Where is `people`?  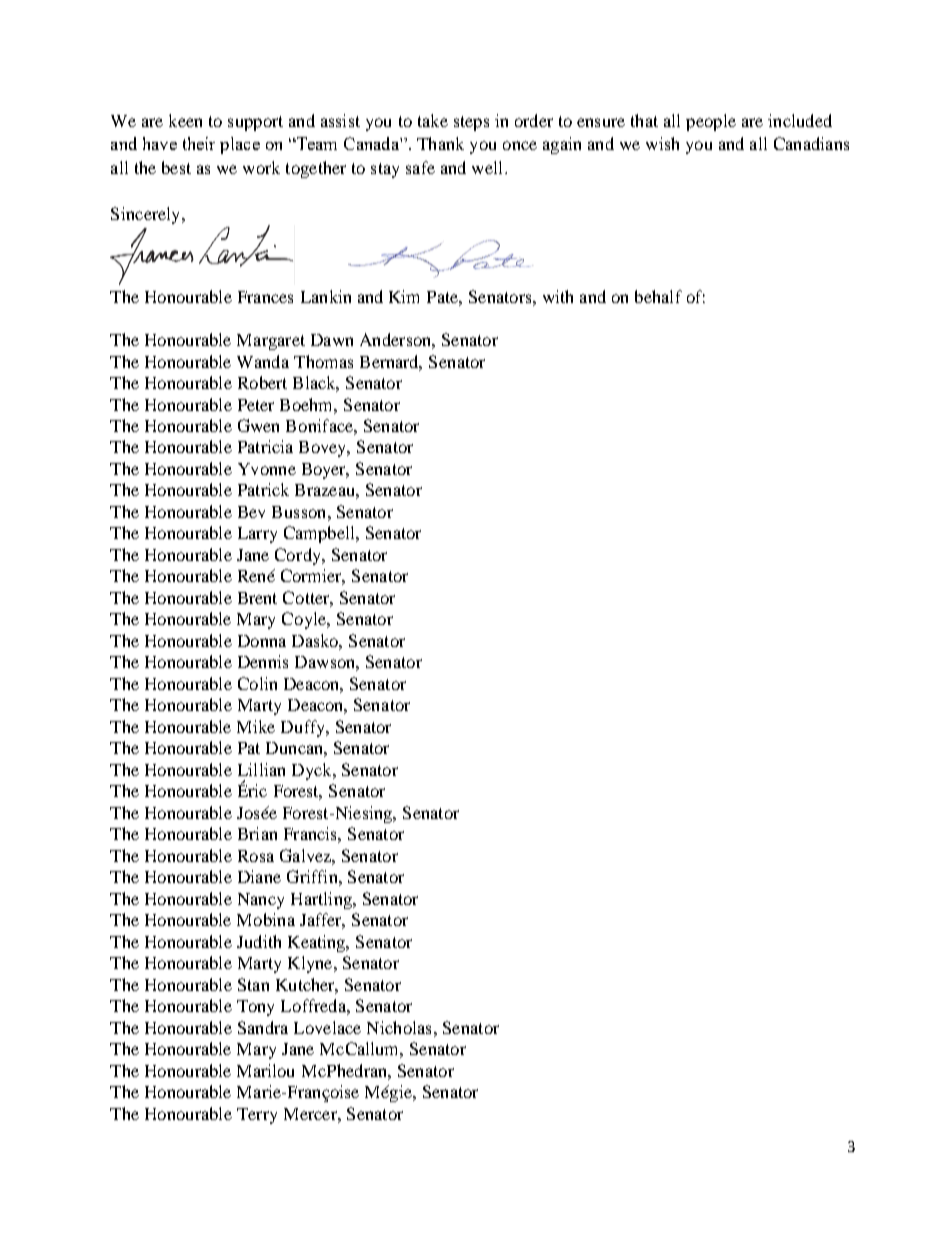
people is located at coordinates (711, 122).
